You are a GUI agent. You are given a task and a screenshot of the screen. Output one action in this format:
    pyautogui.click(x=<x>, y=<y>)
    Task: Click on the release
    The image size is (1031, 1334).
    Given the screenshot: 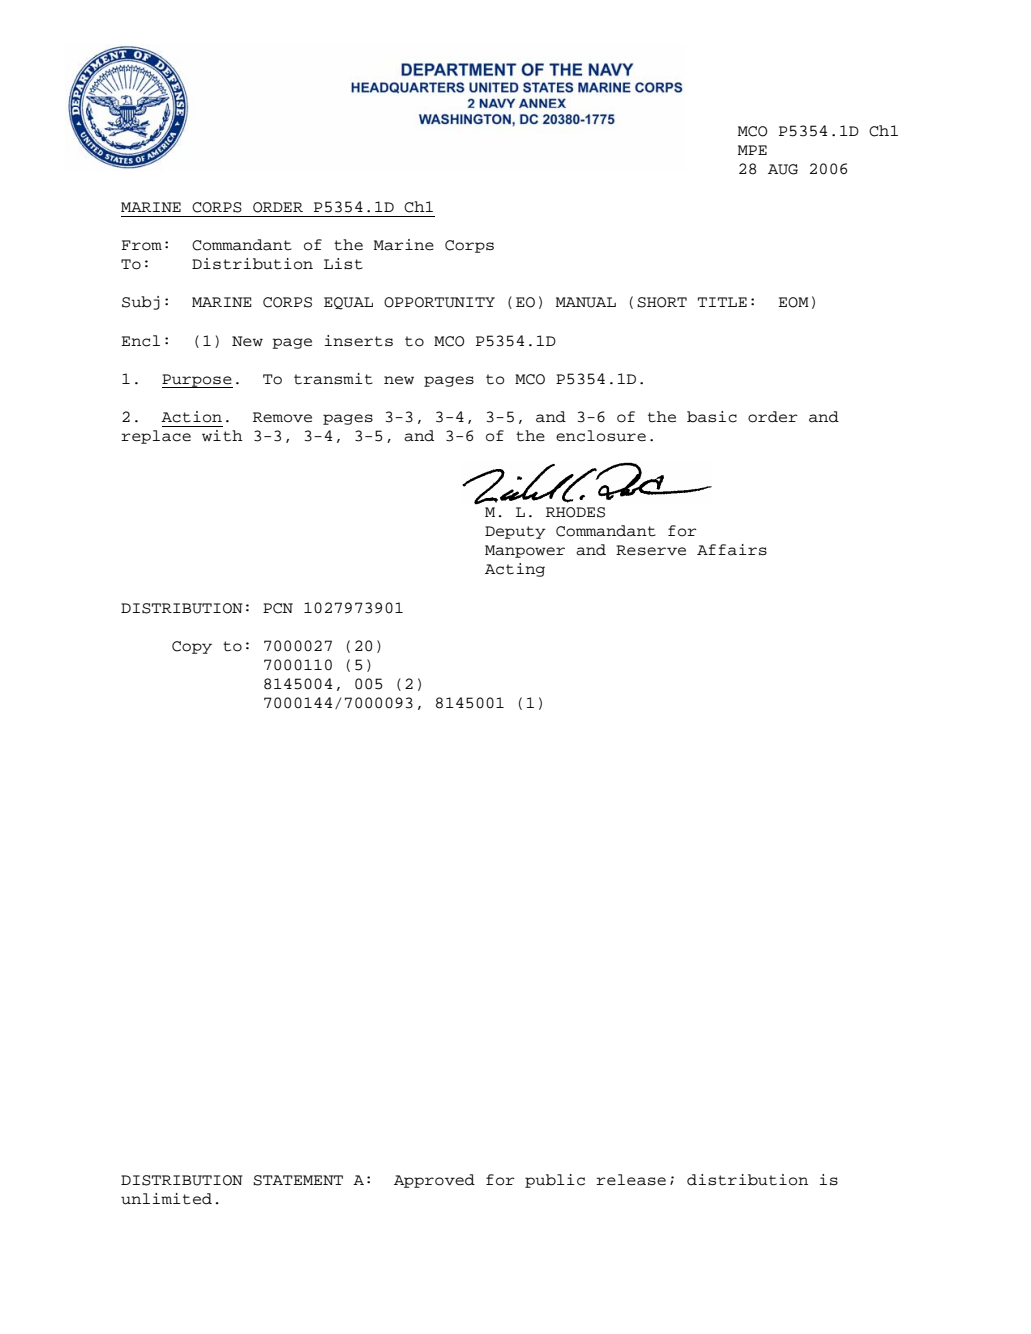 What is the action you would take?
    pyautogui.click(x=631, y=1180)
